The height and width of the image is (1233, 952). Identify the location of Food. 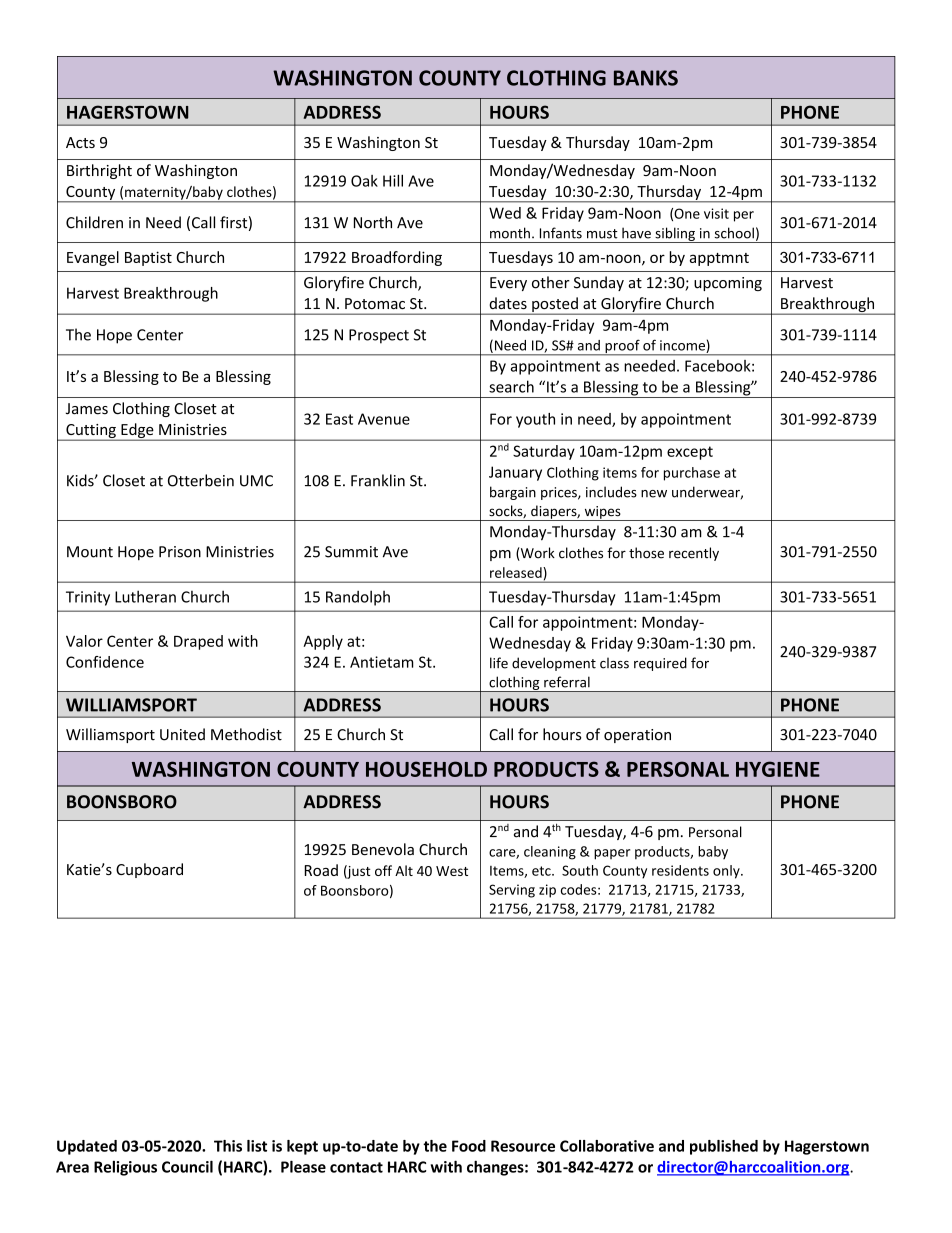
(469, 1146).
